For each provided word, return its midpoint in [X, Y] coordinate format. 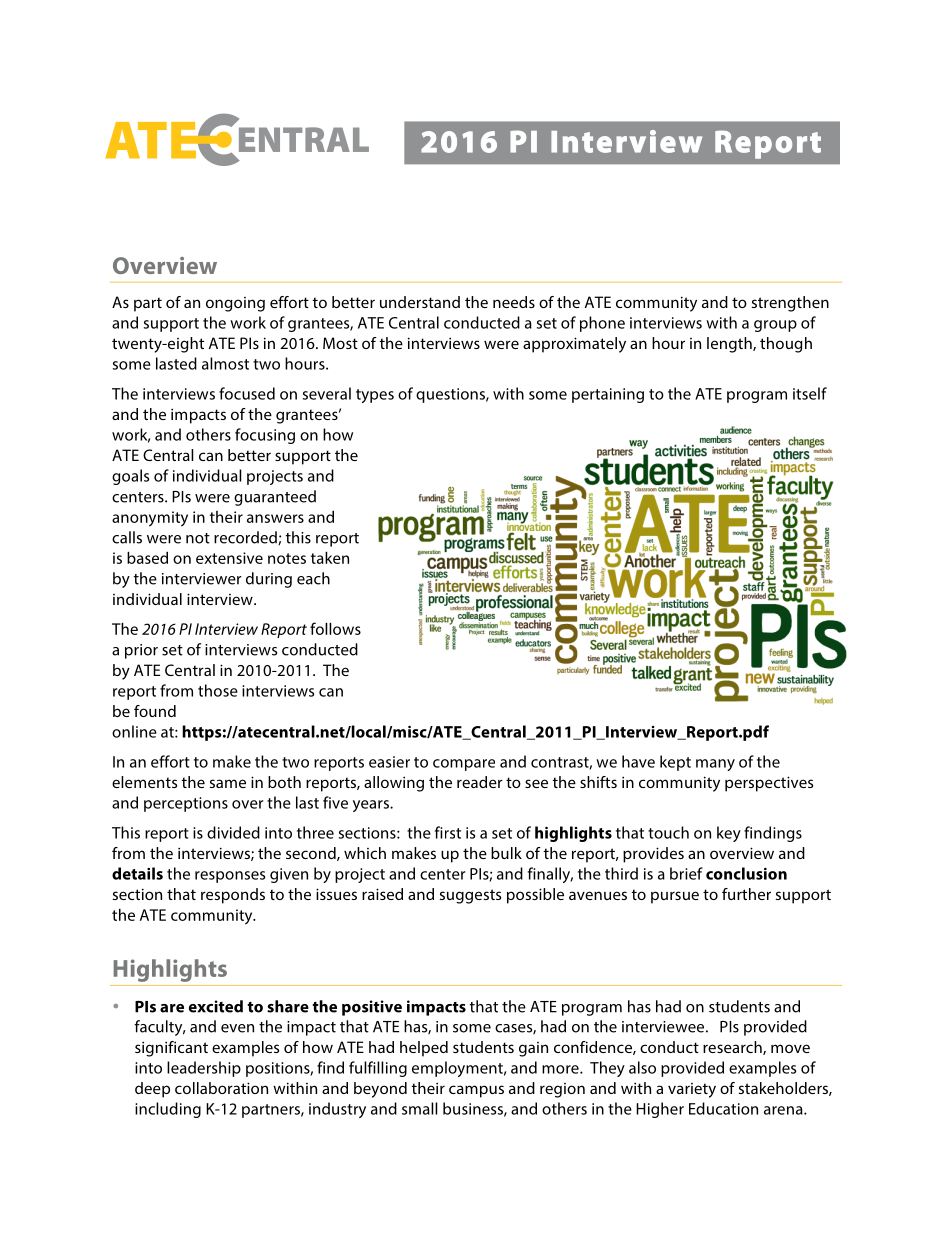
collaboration [221, 1088]
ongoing [235, 304]
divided [233, 832]
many [715, 765]
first [448, 832]
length [730, 345]
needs [514, 302]
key [729, 834]
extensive [229, 558]
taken [330, 558]
